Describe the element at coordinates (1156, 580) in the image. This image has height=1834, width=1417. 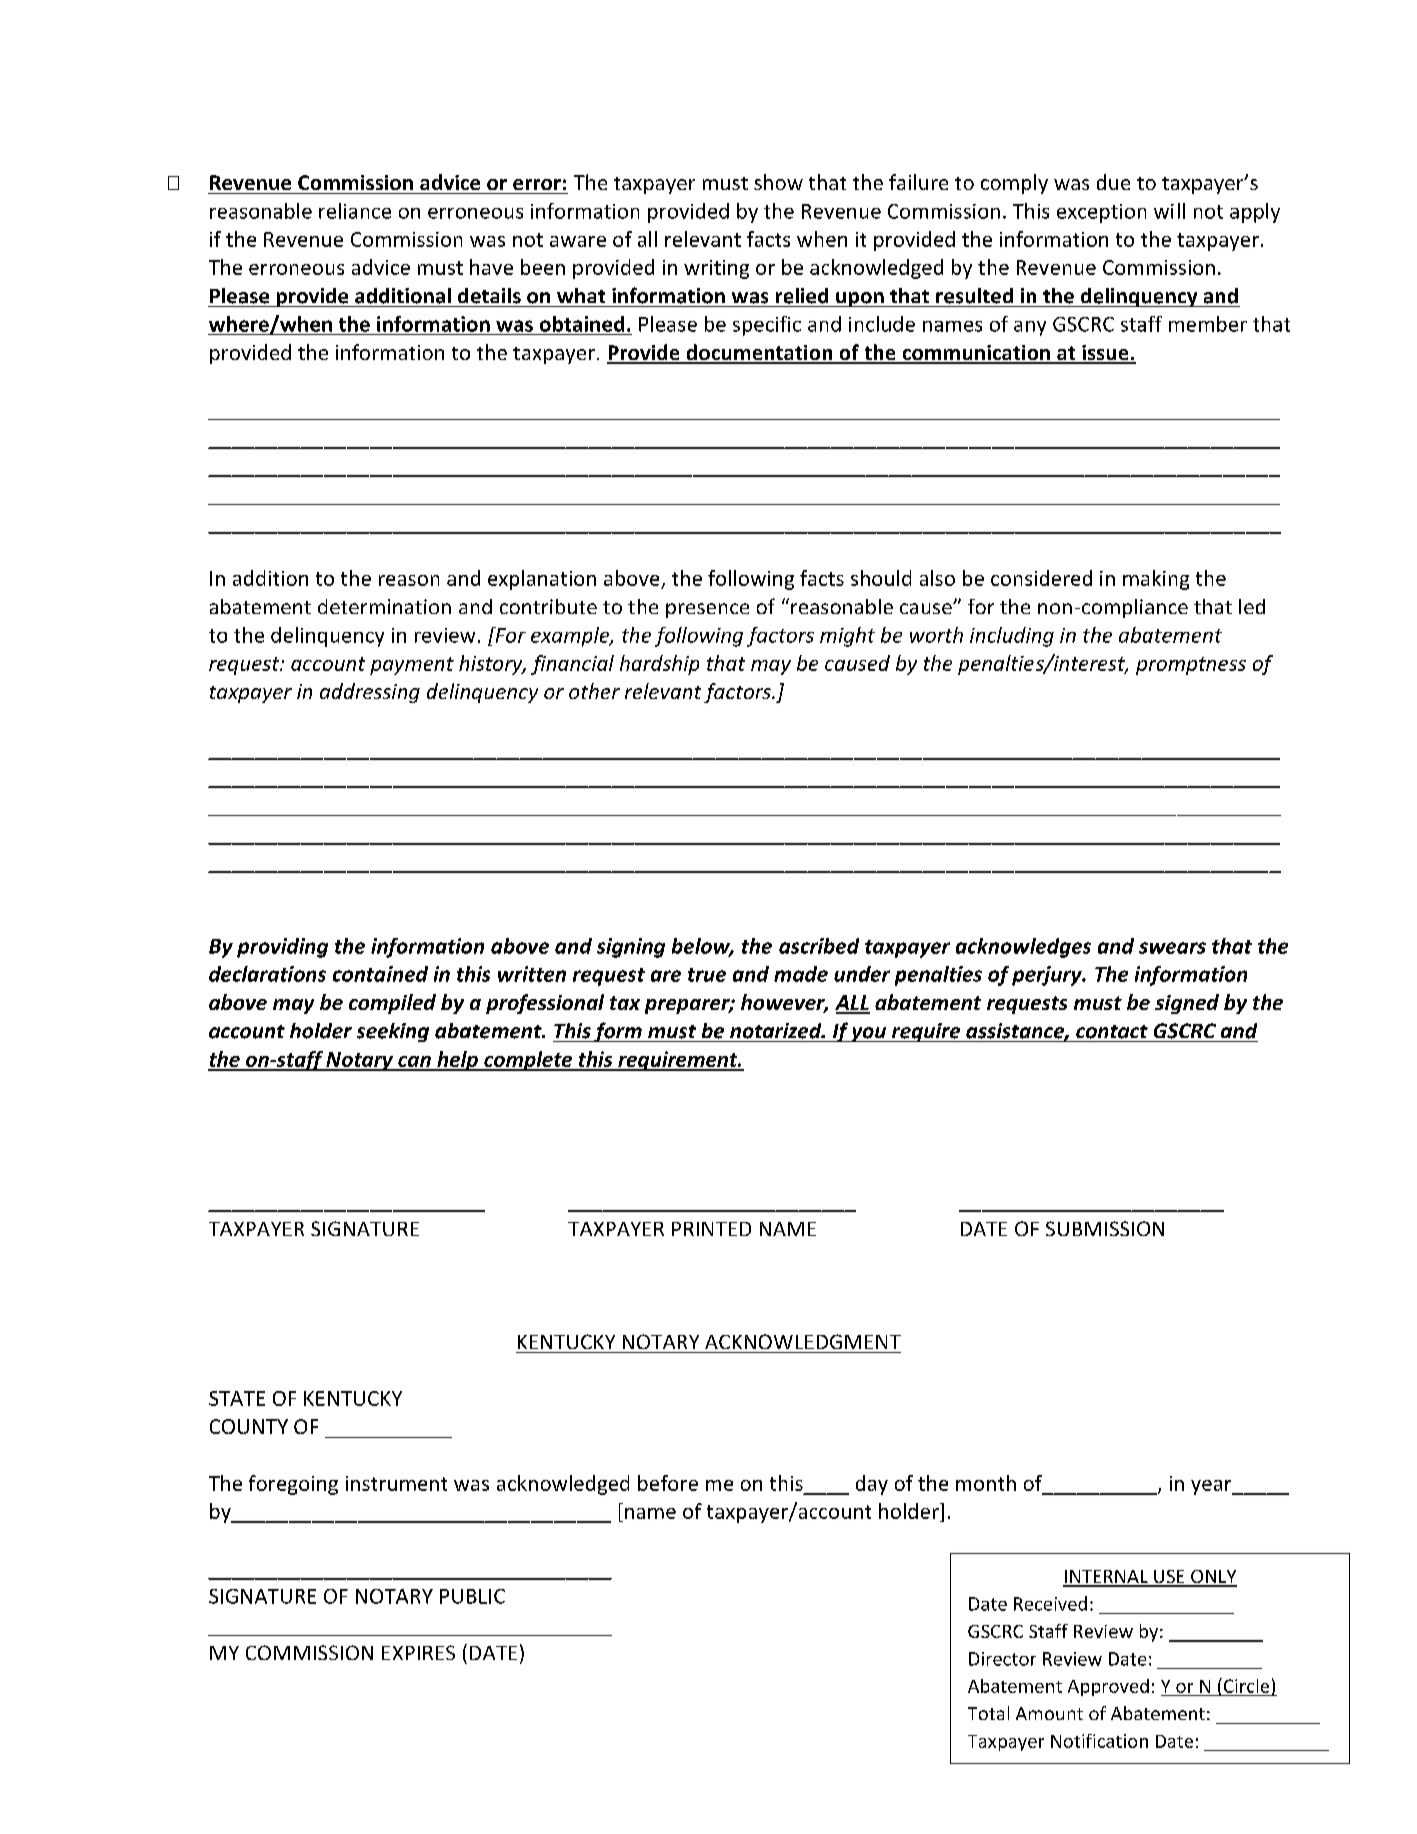
I see `making` at that location.
